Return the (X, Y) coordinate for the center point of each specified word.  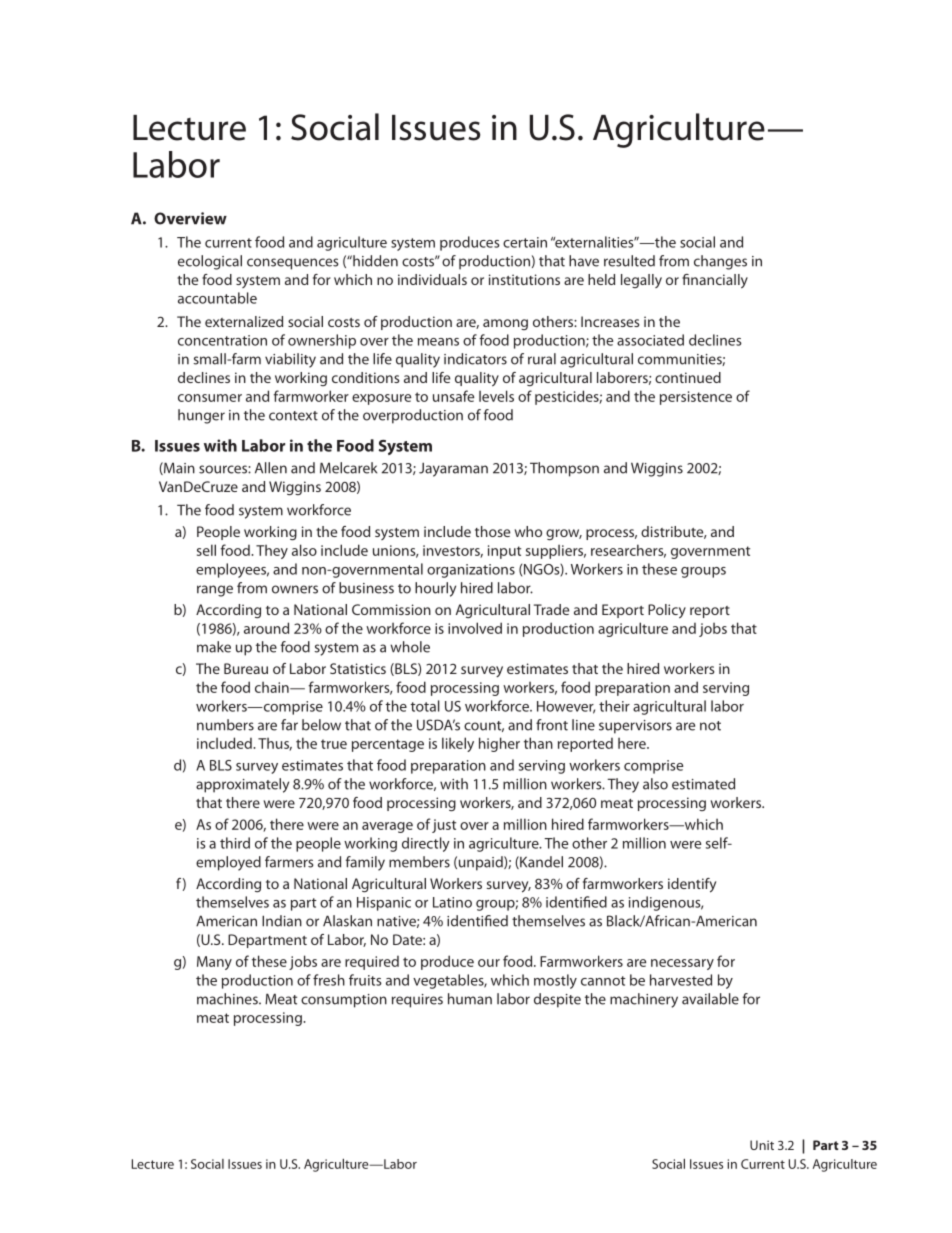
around (266, 628)
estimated (703, 784)
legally (641, 281)
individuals (432, 279)
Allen (271, 468)
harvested (681, 980)
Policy (667, 611)
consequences (293, 264)
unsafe (453, 396)
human (470, 999)
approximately (242, 785)
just (444, 826)
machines (228, 999)
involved (475, 628)
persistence (696, 398)
